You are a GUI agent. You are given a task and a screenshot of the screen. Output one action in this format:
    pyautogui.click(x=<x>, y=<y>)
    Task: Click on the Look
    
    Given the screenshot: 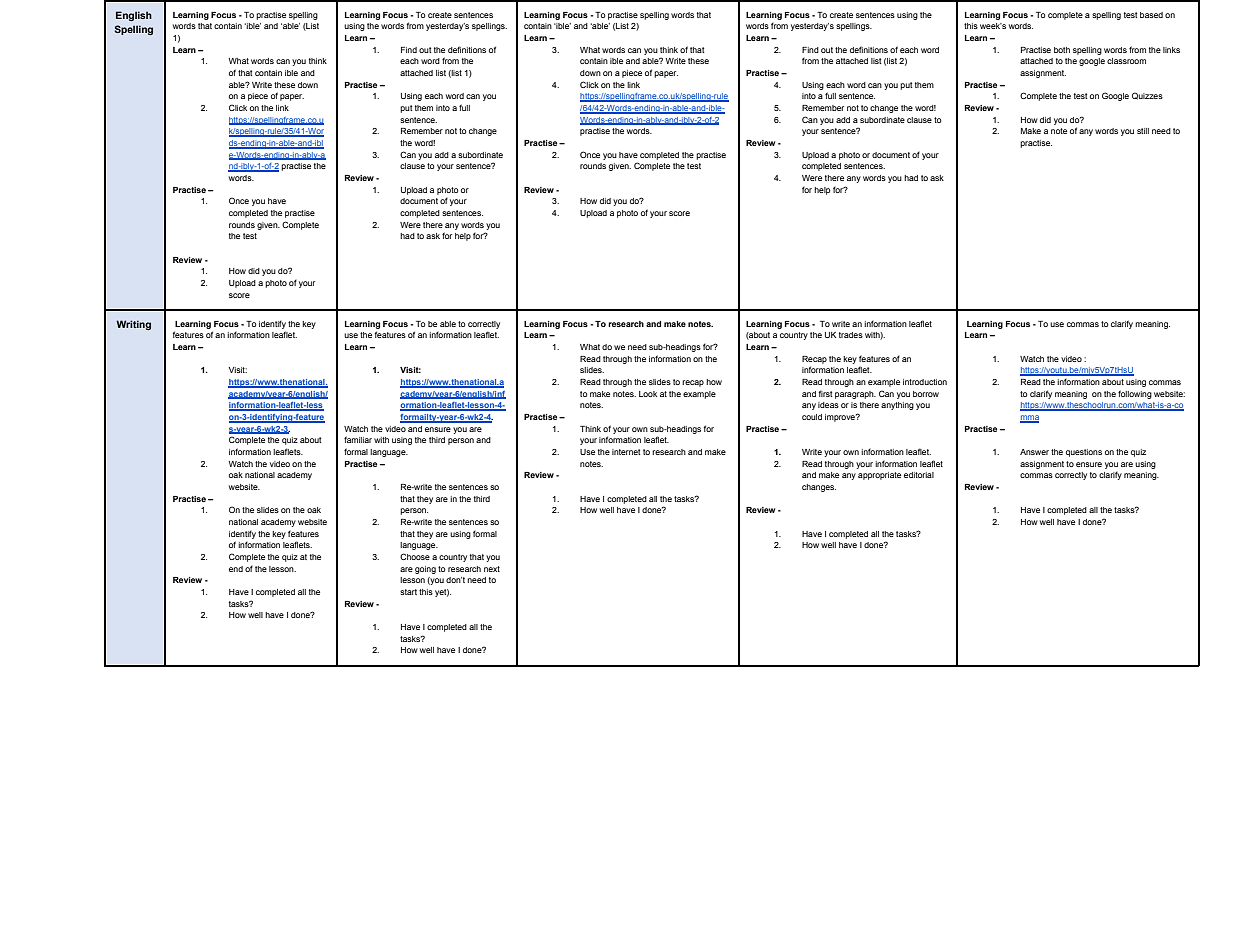 What is the action you would take?
    pyautogui.click(x=648, y=394)
